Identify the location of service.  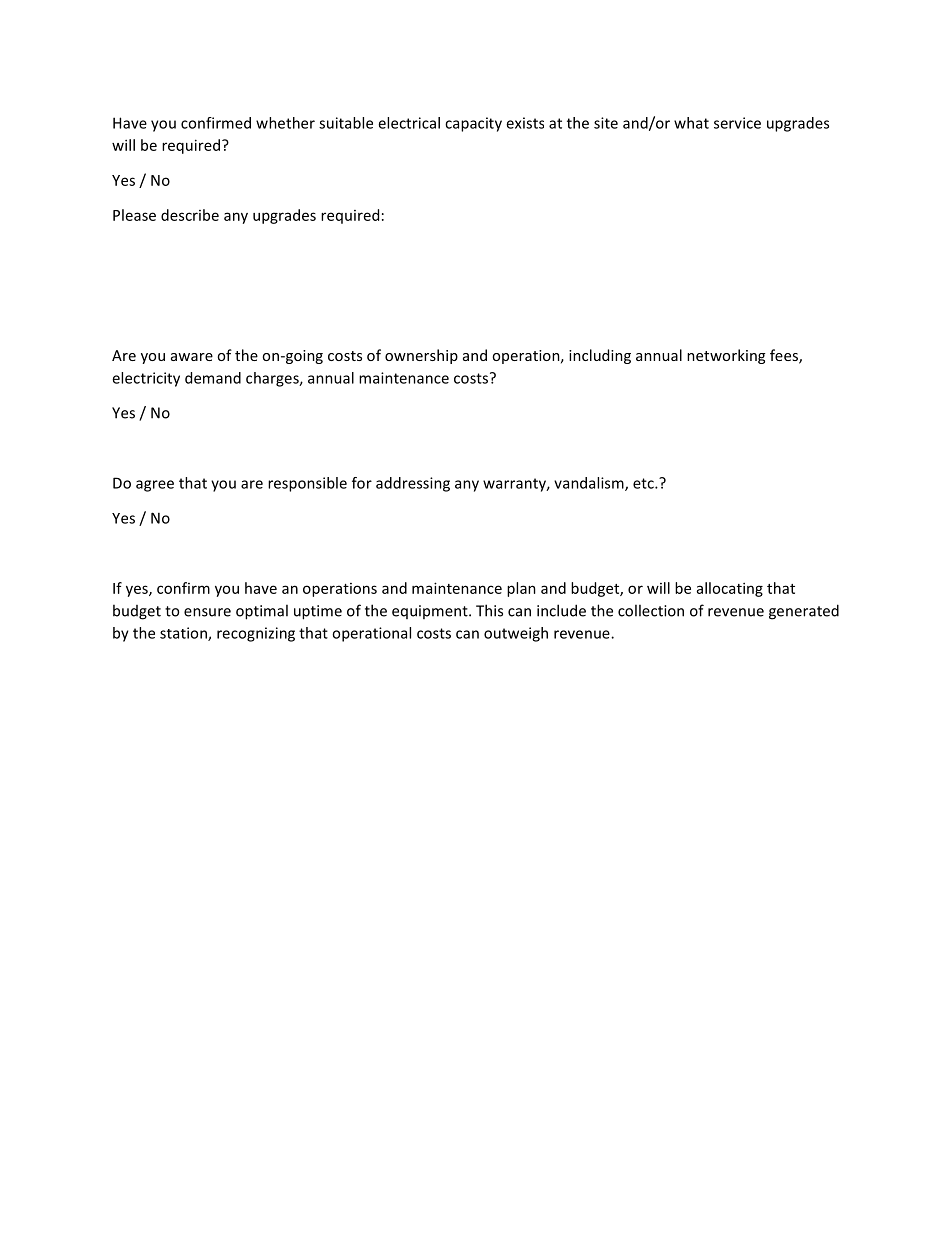
(737, 123).
